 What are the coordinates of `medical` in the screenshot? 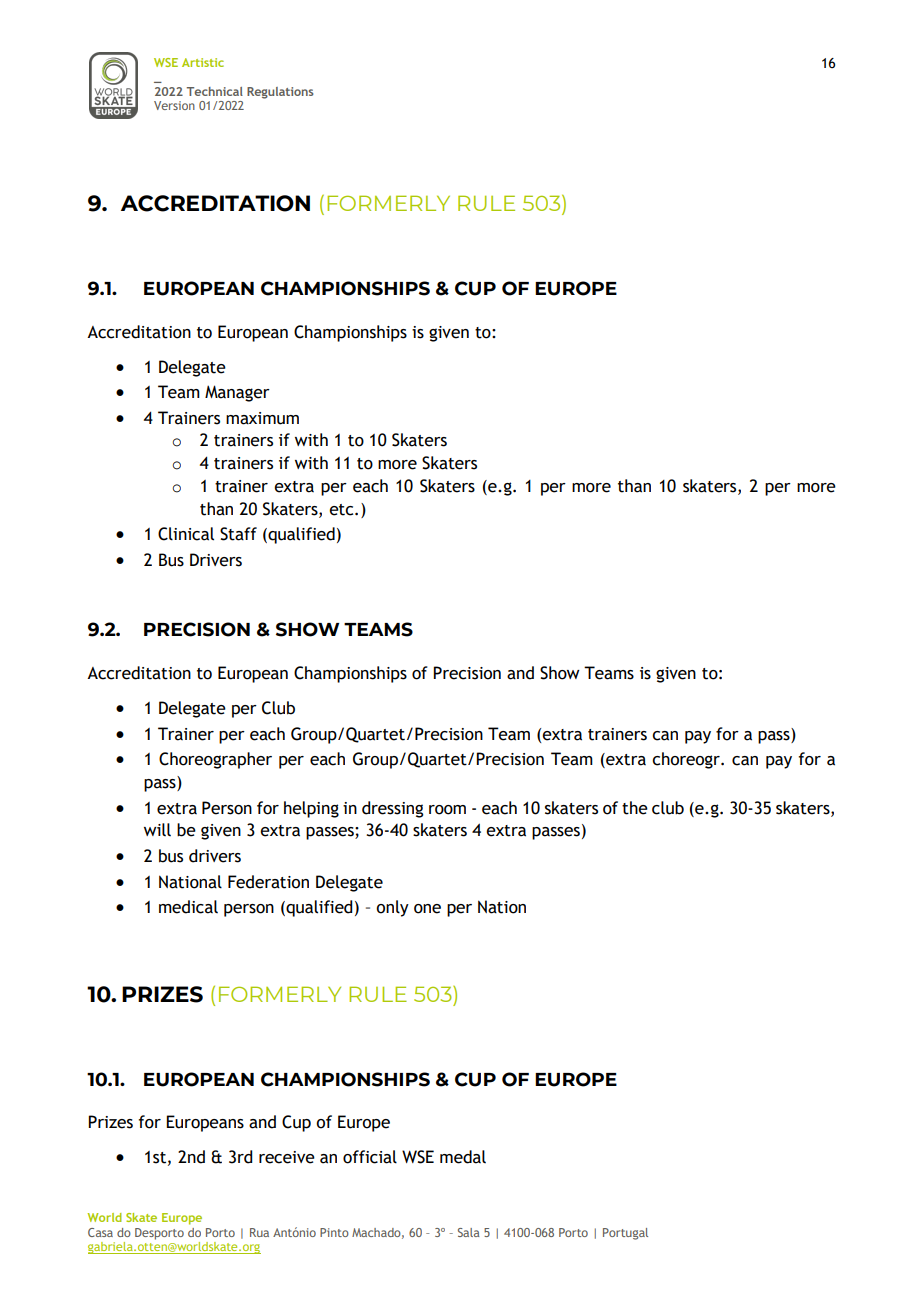 It's located at (188, 907).
